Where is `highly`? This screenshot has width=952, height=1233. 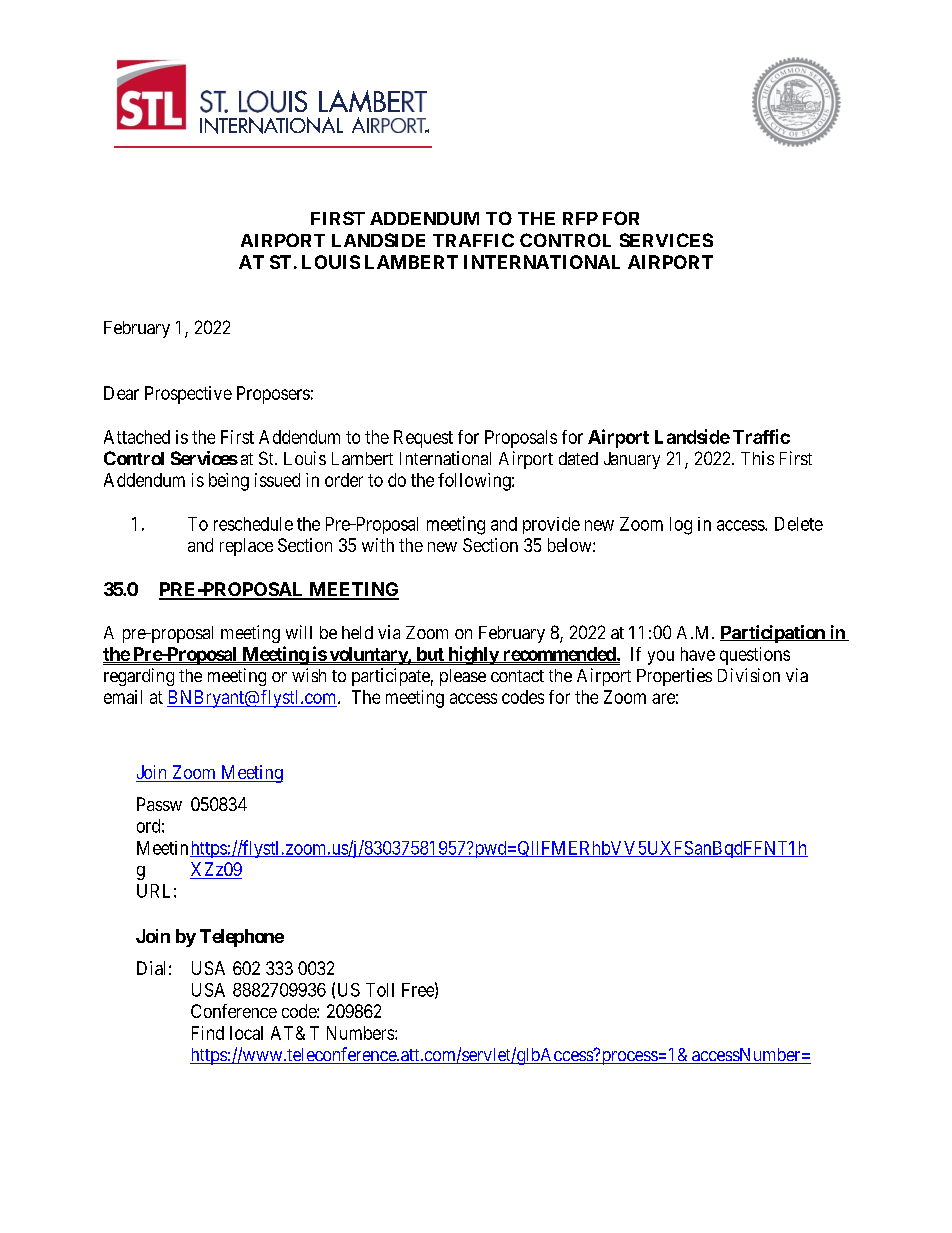 highly is located at coordinates (473, 655).
